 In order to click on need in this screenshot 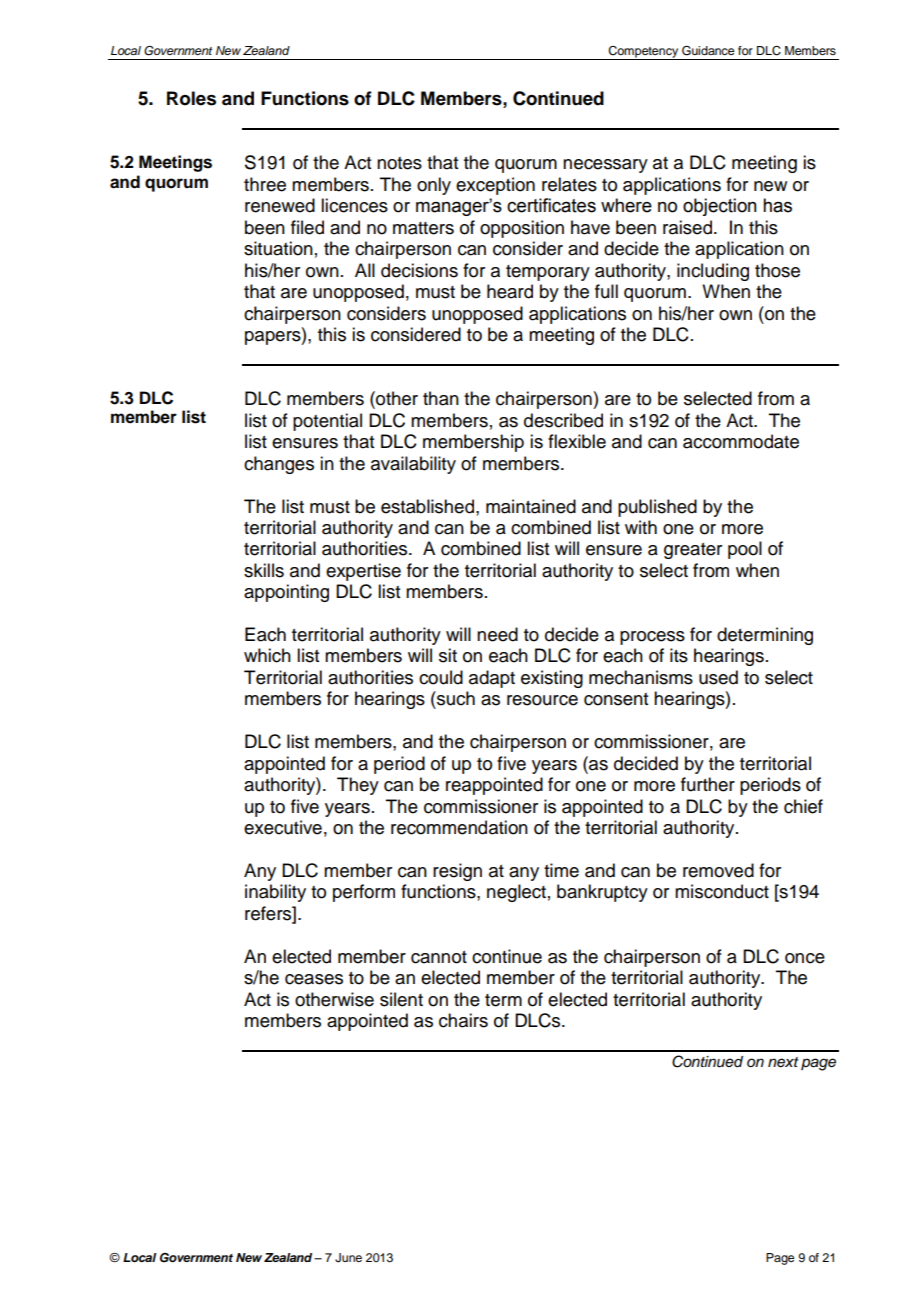, I will do `click(497, 634)`.
